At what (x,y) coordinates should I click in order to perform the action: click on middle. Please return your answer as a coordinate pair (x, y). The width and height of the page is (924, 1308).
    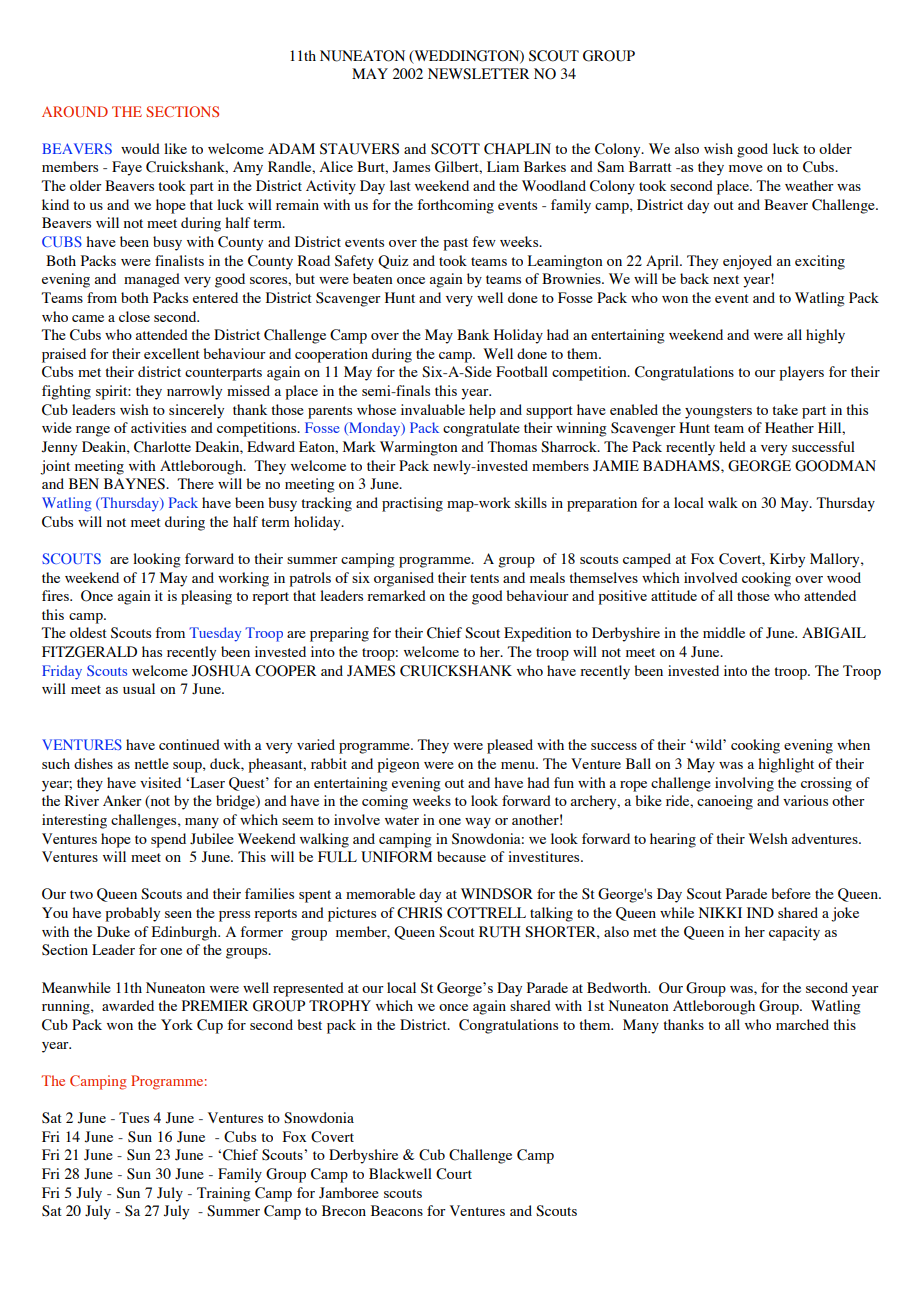
    Looking at the image, I should click on (724, 632).
